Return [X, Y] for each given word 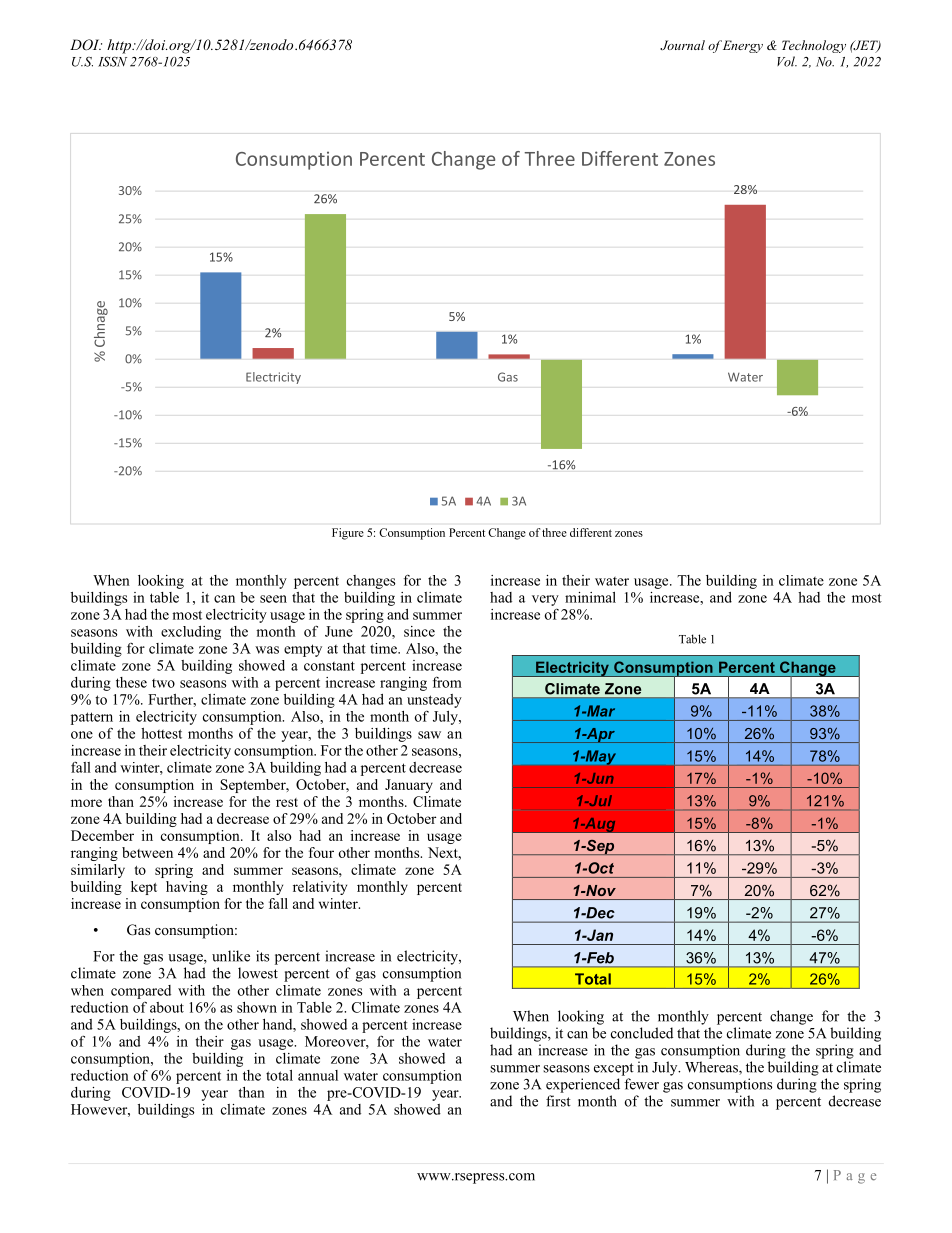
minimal [590, 597]
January [409, 786]
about [167, 1007]
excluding [191, 633]
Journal [682, 45]
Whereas [712, 1068]
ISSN [112, 61]
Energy [743, 46]
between [147, 852]
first [558, 1101]
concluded [642, 1033]
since [419, 631]
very [545, 600]
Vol [787, 61]
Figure [348, 534]
